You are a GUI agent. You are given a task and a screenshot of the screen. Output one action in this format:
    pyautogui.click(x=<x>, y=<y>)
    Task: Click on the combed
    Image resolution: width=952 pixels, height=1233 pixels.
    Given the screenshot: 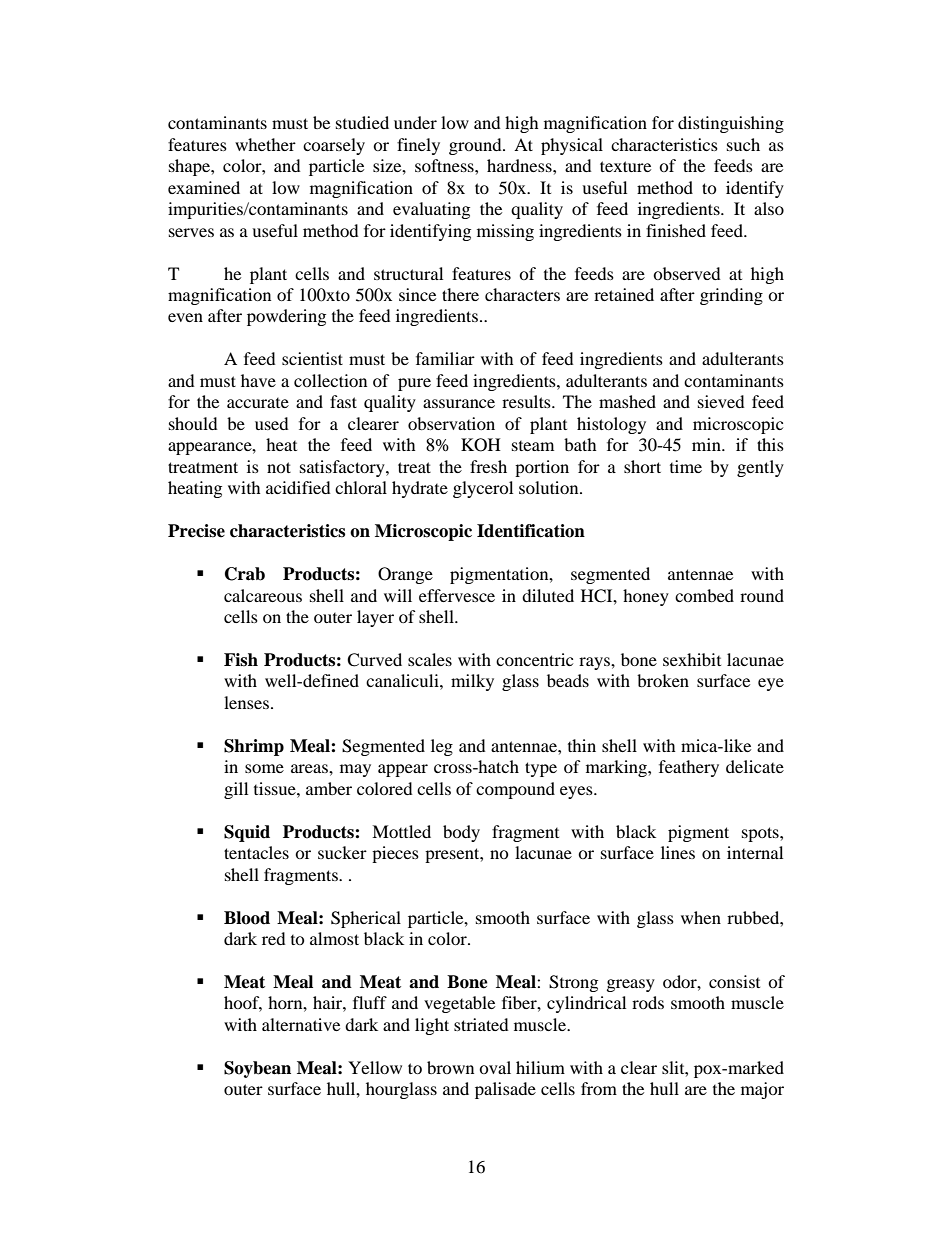 What is the action you would take?
    pyautogui.click(x=704, y=595)
